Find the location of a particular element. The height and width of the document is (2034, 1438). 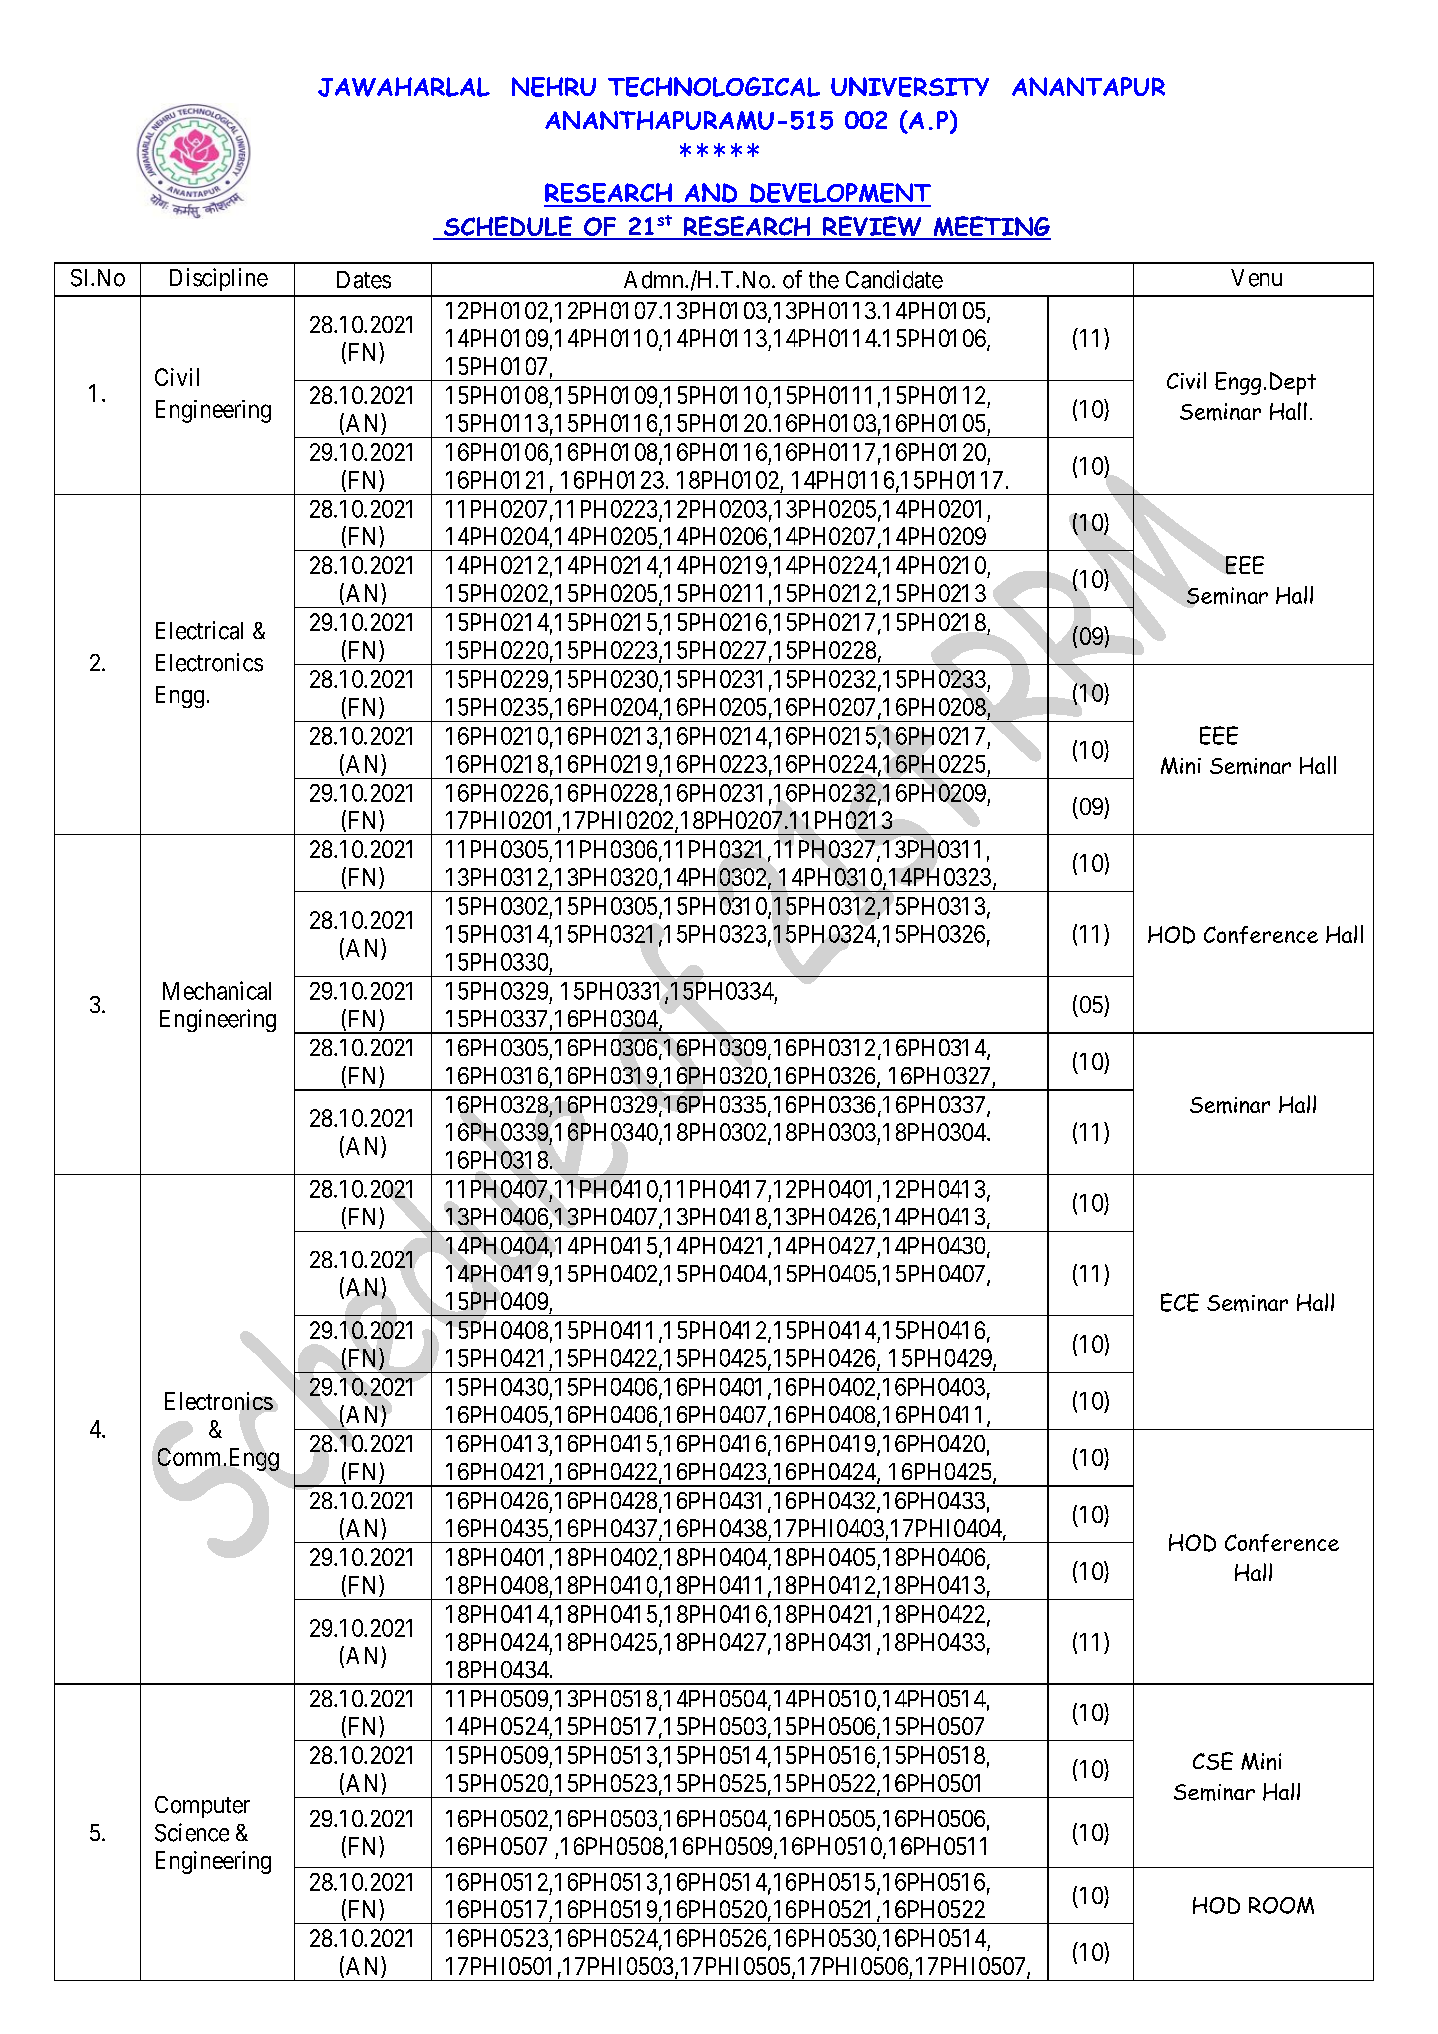

Computer is located at coordinates (202, 1807).
